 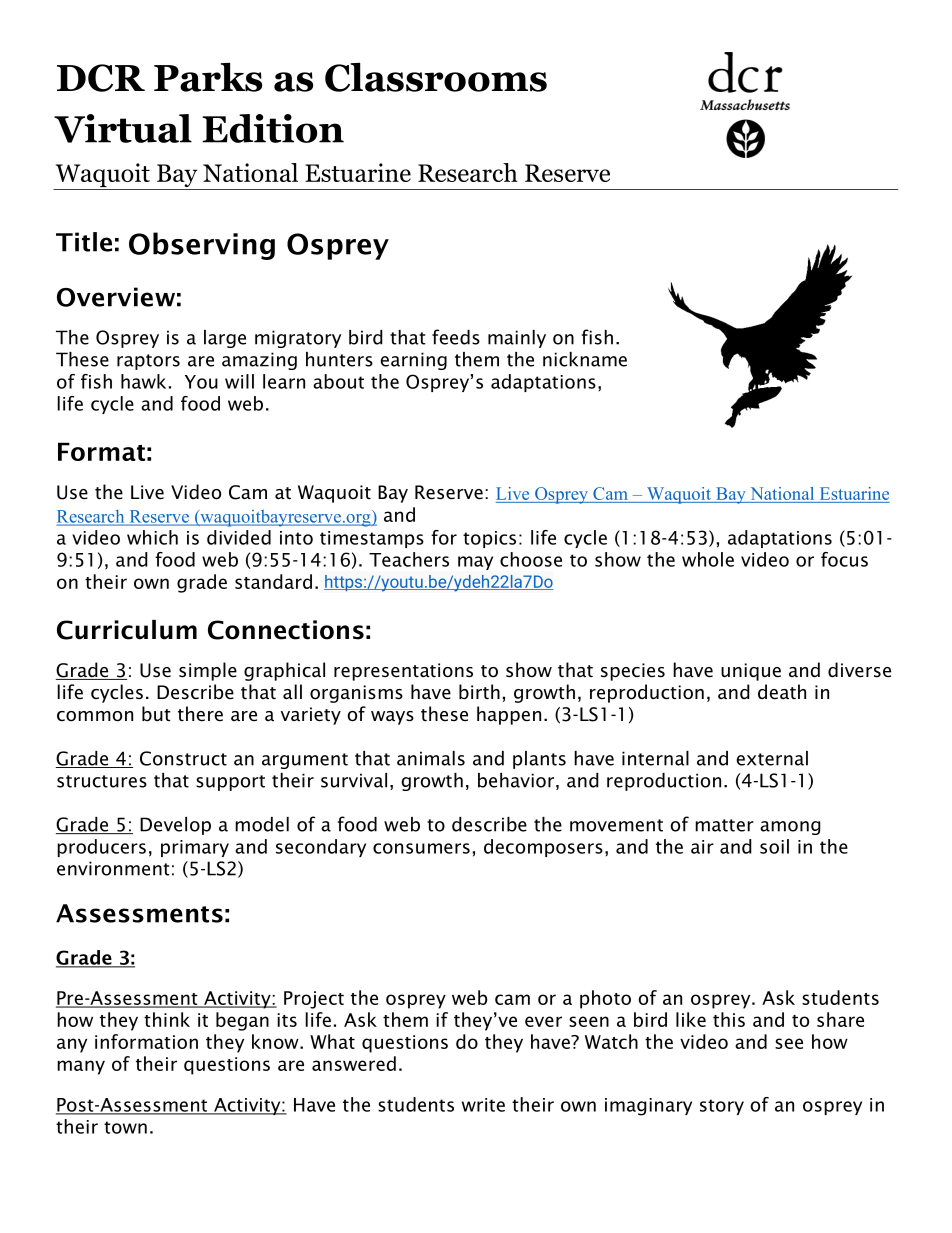 What do you see at coordinates (774, 846) in the screenshot?
I see `soil` at bounding box center [774, 846].
